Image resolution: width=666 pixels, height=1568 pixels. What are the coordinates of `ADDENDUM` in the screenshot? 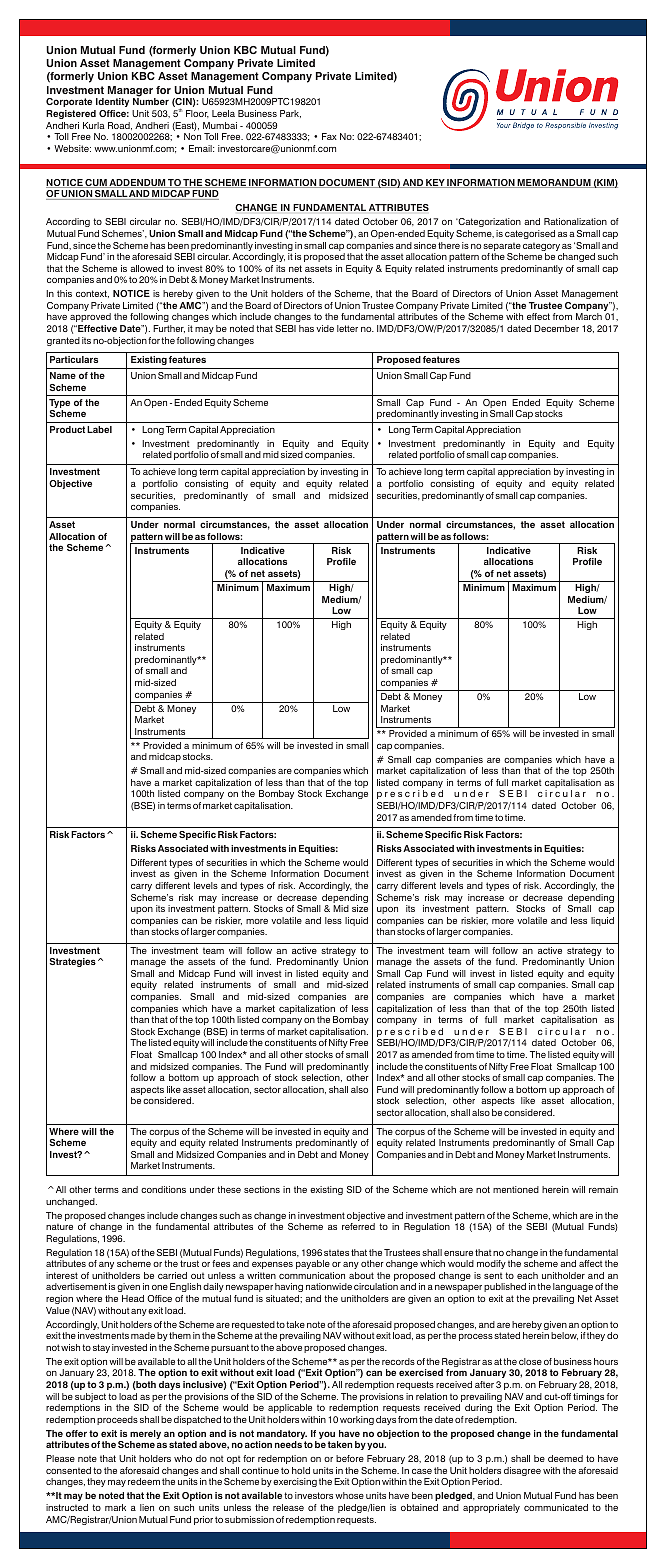 It's located at (137, 183).
